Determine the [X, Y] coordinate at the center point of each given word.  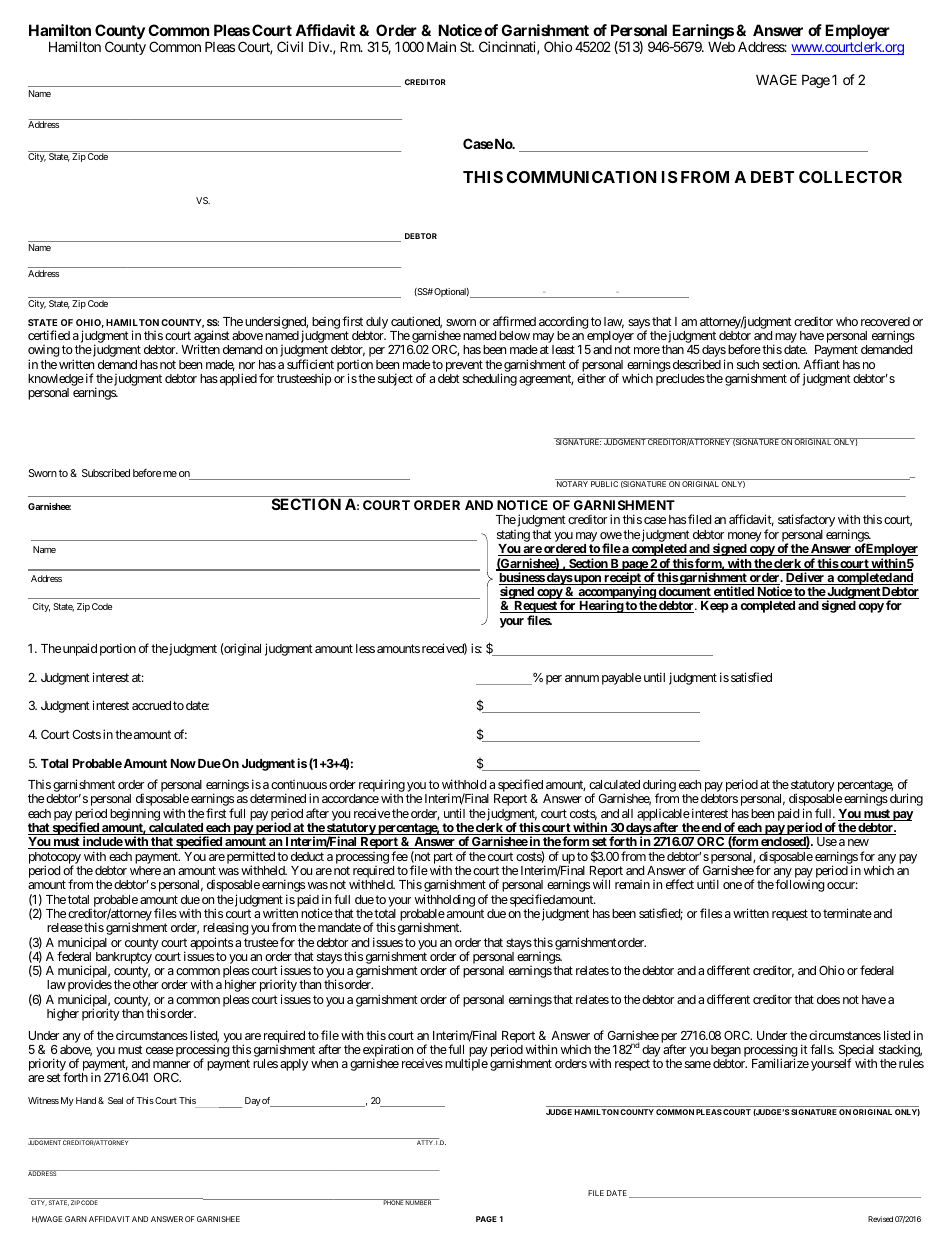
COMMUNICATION [581, 177]
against [211, 338]
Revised [880, 1219]
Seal [115, 1100]
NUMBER [419, 1202]
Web [721, 47]
